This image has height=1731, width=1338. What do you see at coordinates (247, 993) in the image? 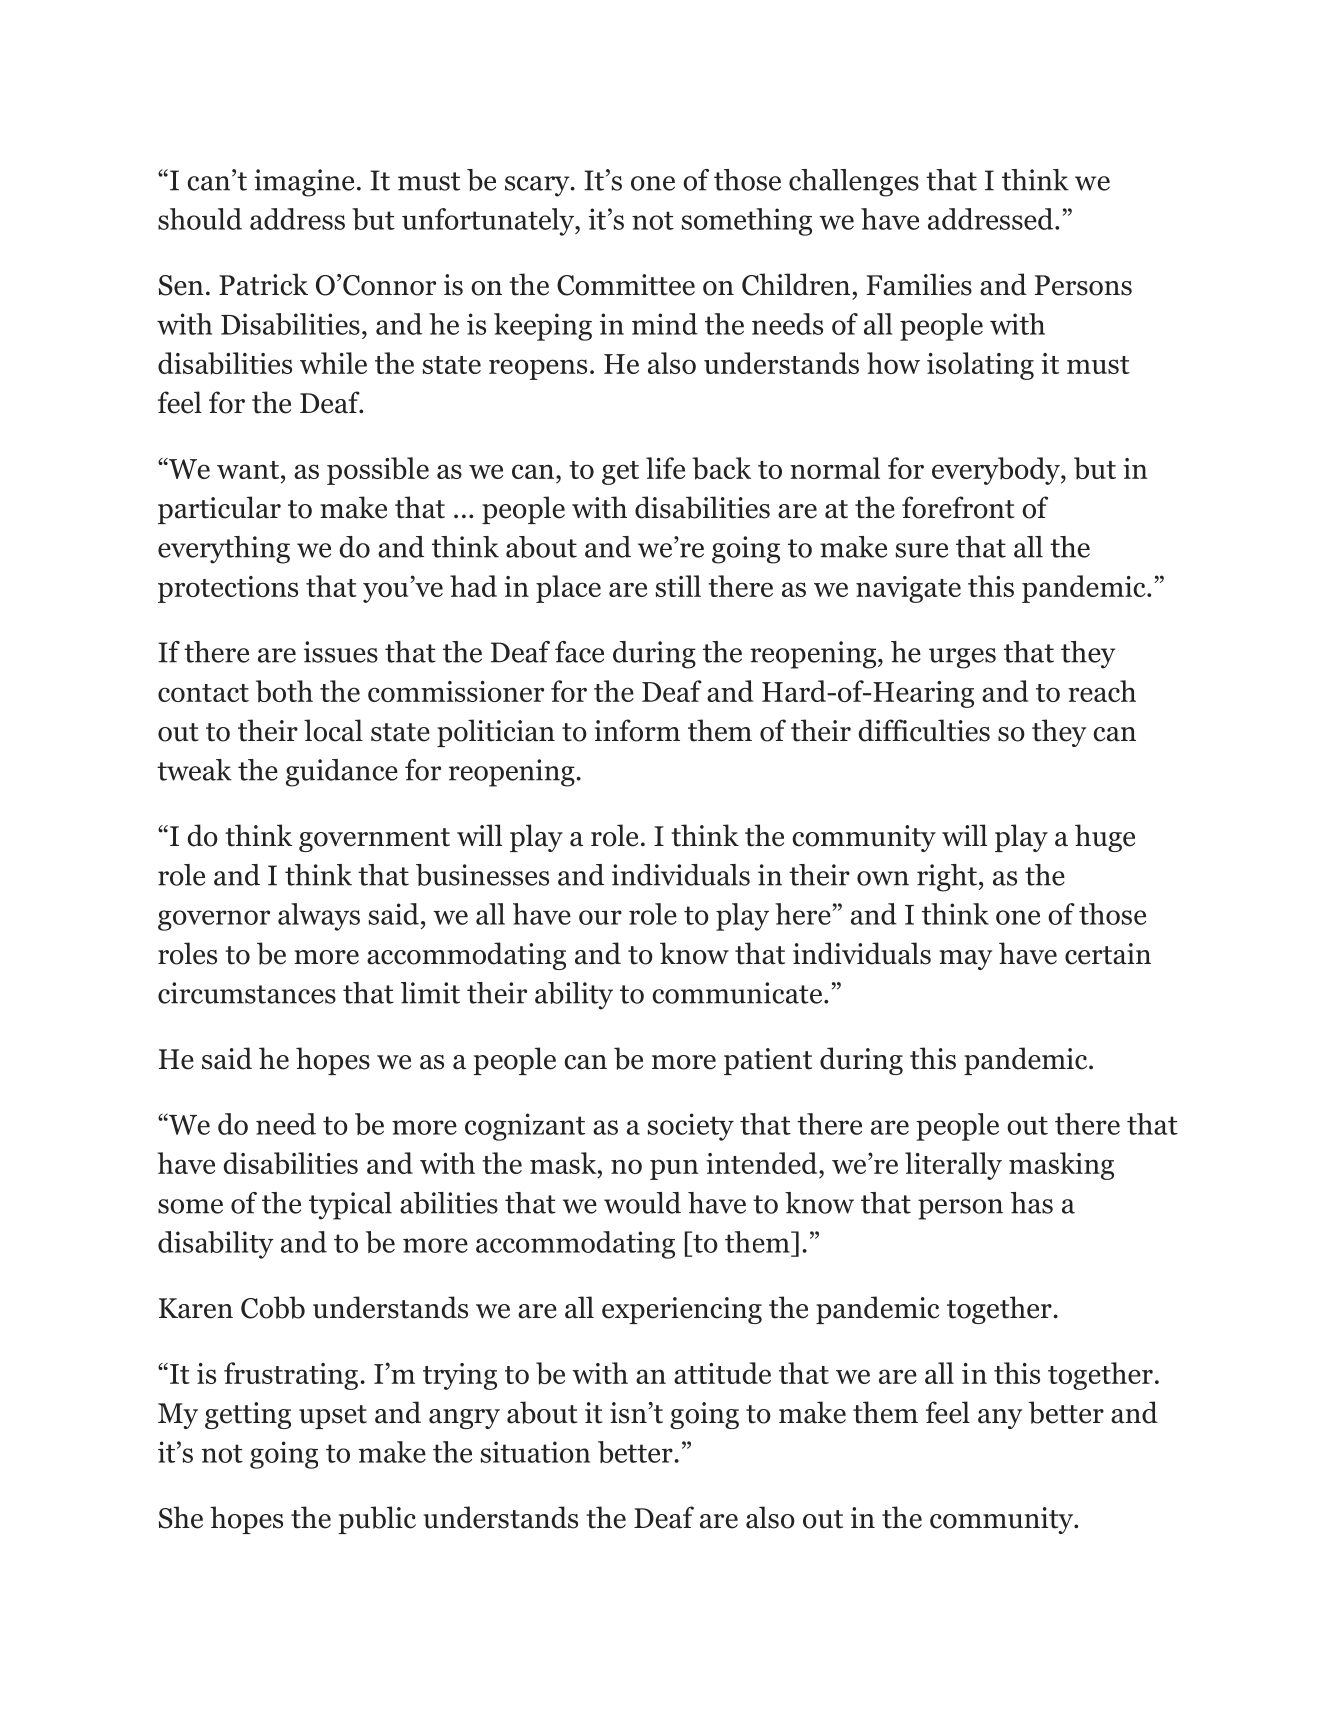
I see `circumstances` at bounding box center [247, 993].
